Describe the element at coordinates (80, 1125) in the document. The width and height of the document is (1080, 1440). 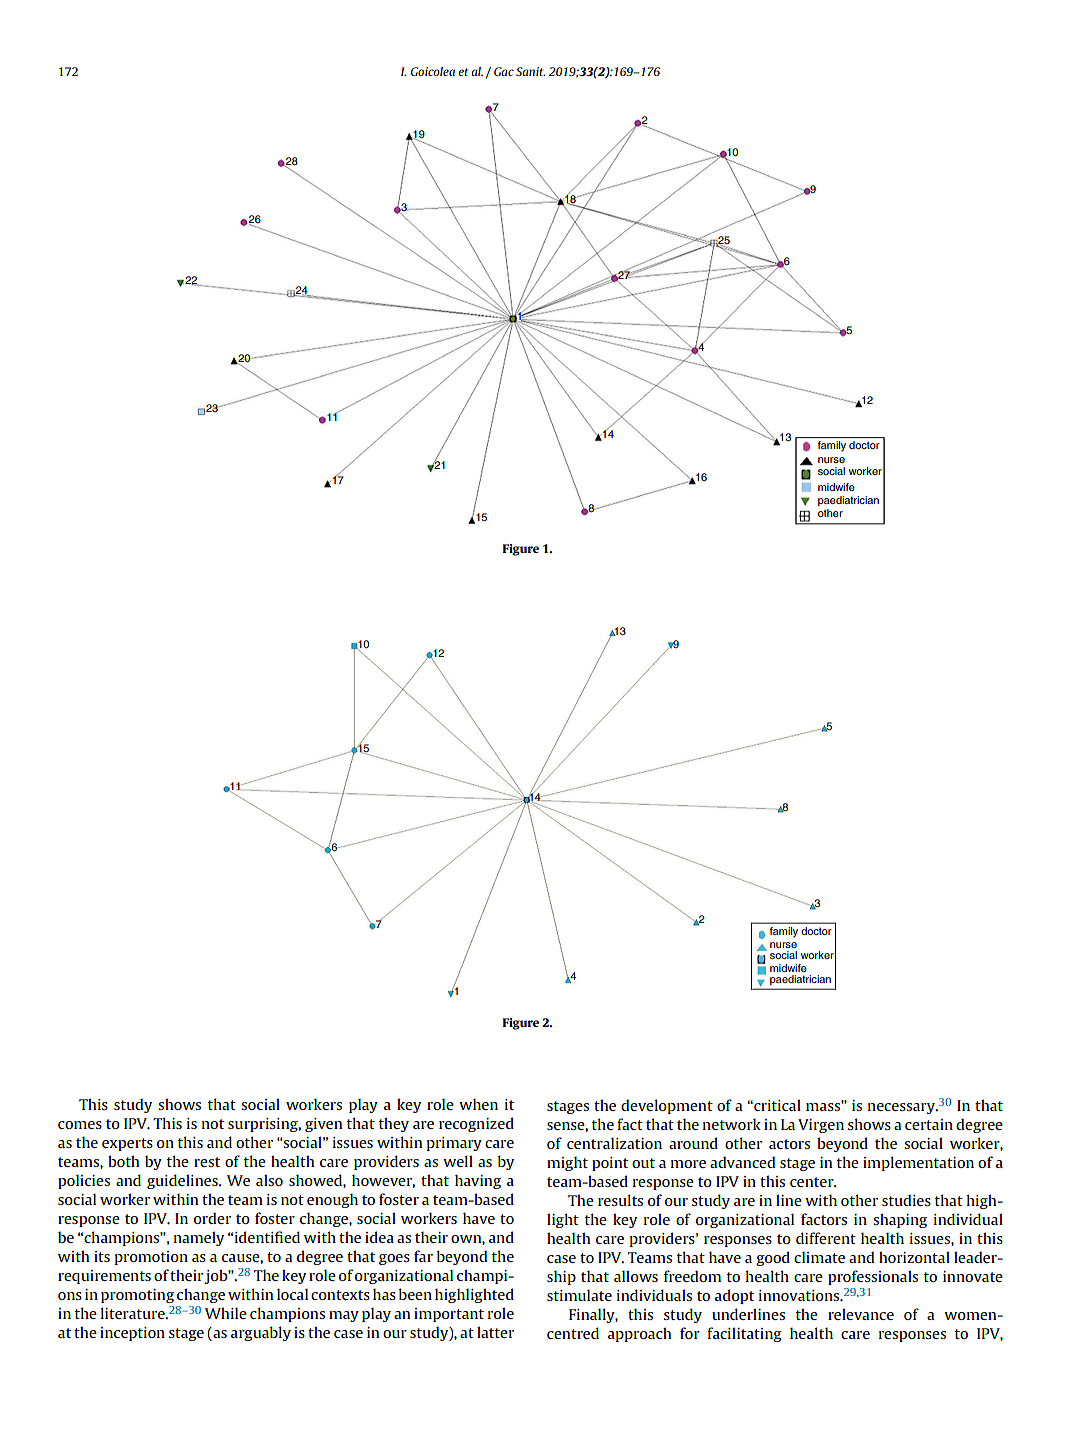
I see `comes` at that location.
